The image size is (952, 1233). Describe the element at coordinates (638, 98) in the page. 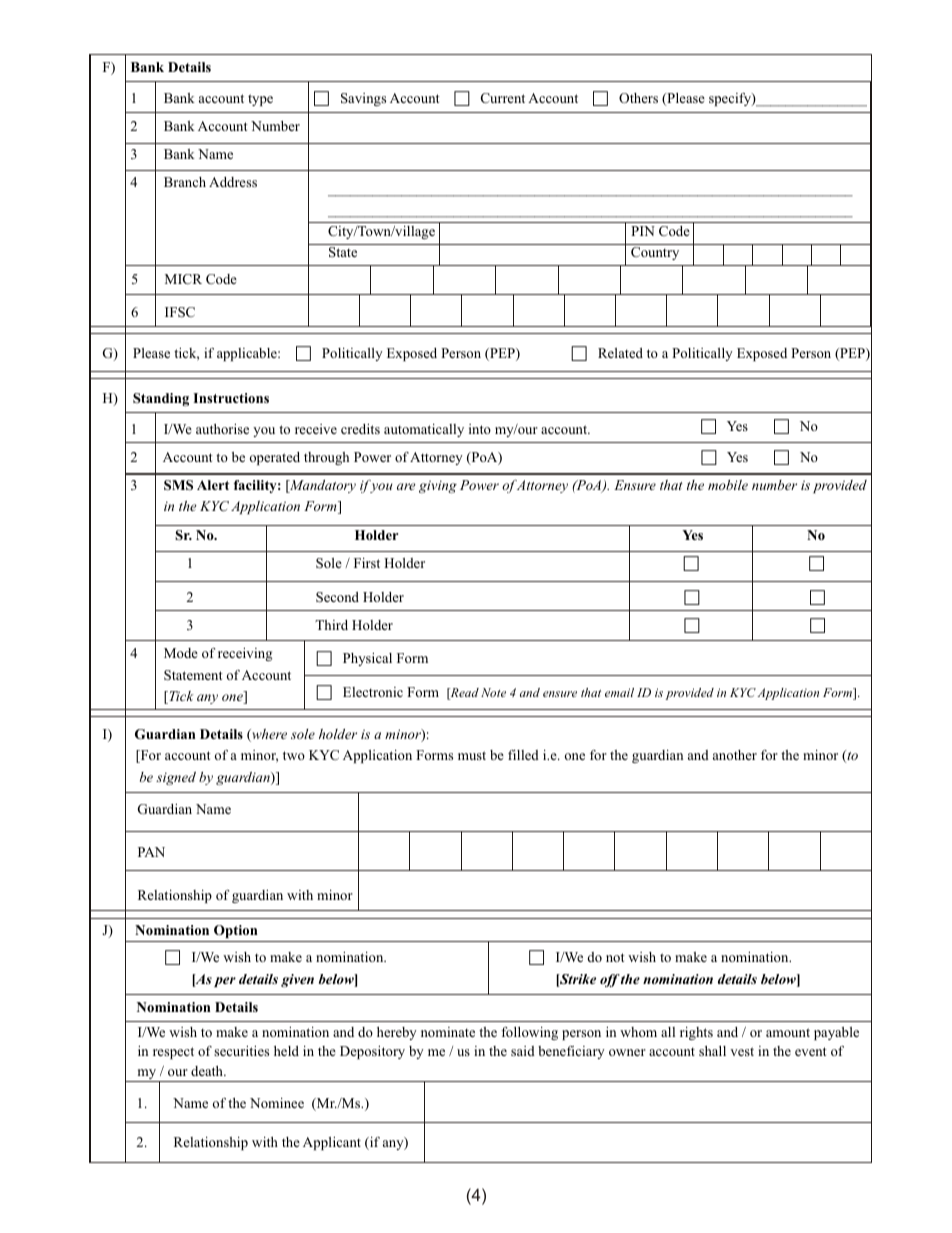

I see `Others` at that location.
